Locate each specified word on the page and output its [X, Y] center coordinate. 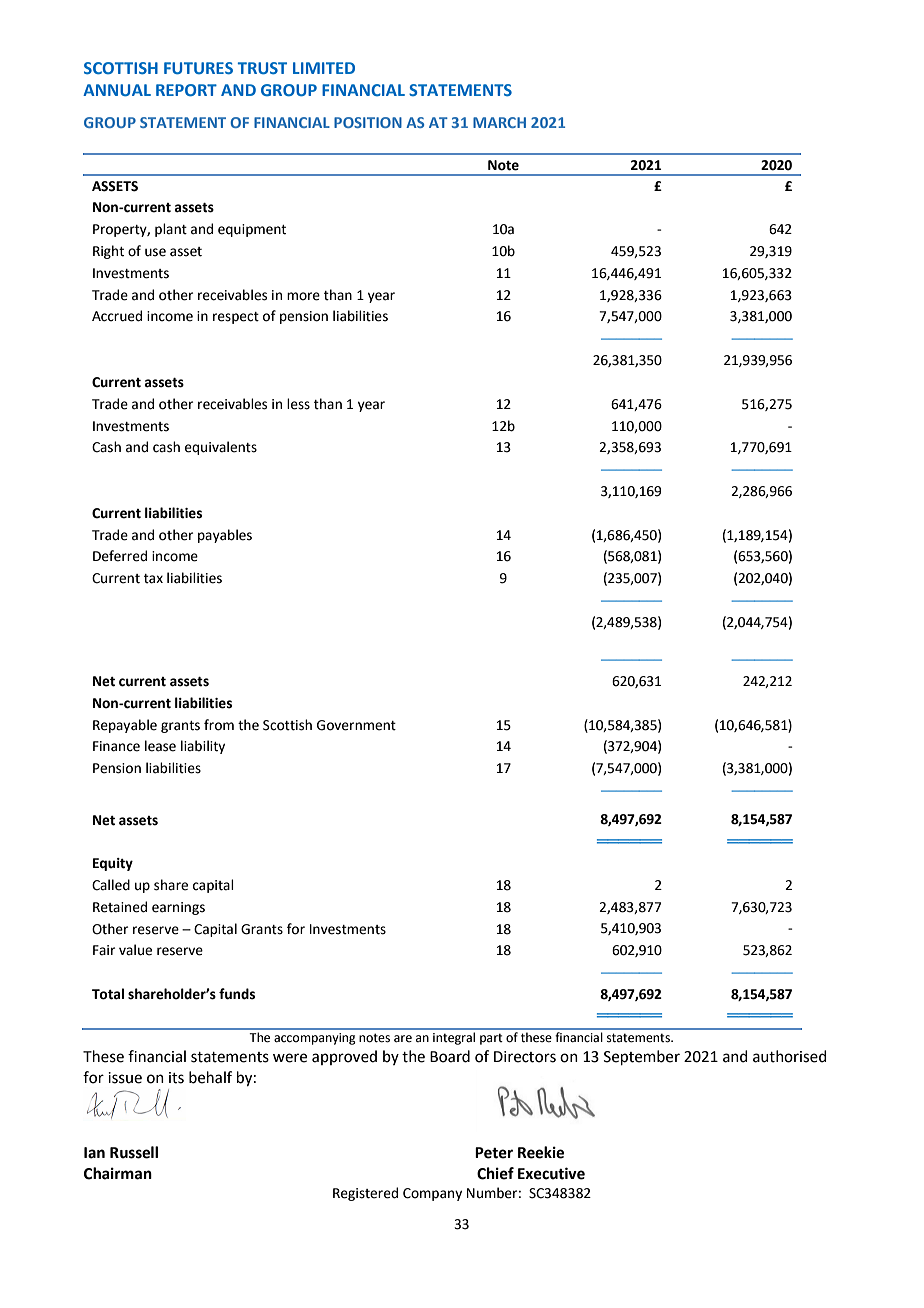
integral [454, 1038]
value [135, 950]
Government [356, 725]
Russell [134, 1152]
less [298, 404]
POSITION [368, 122]
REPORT [186, 90]
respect [236, 318]
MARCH [499, 122]
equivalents [221, 448]
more [303, 296]
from [219, 725]
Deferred [120, 556]
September [642, 1057]
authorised [790, 1056]
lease [160, 746]
